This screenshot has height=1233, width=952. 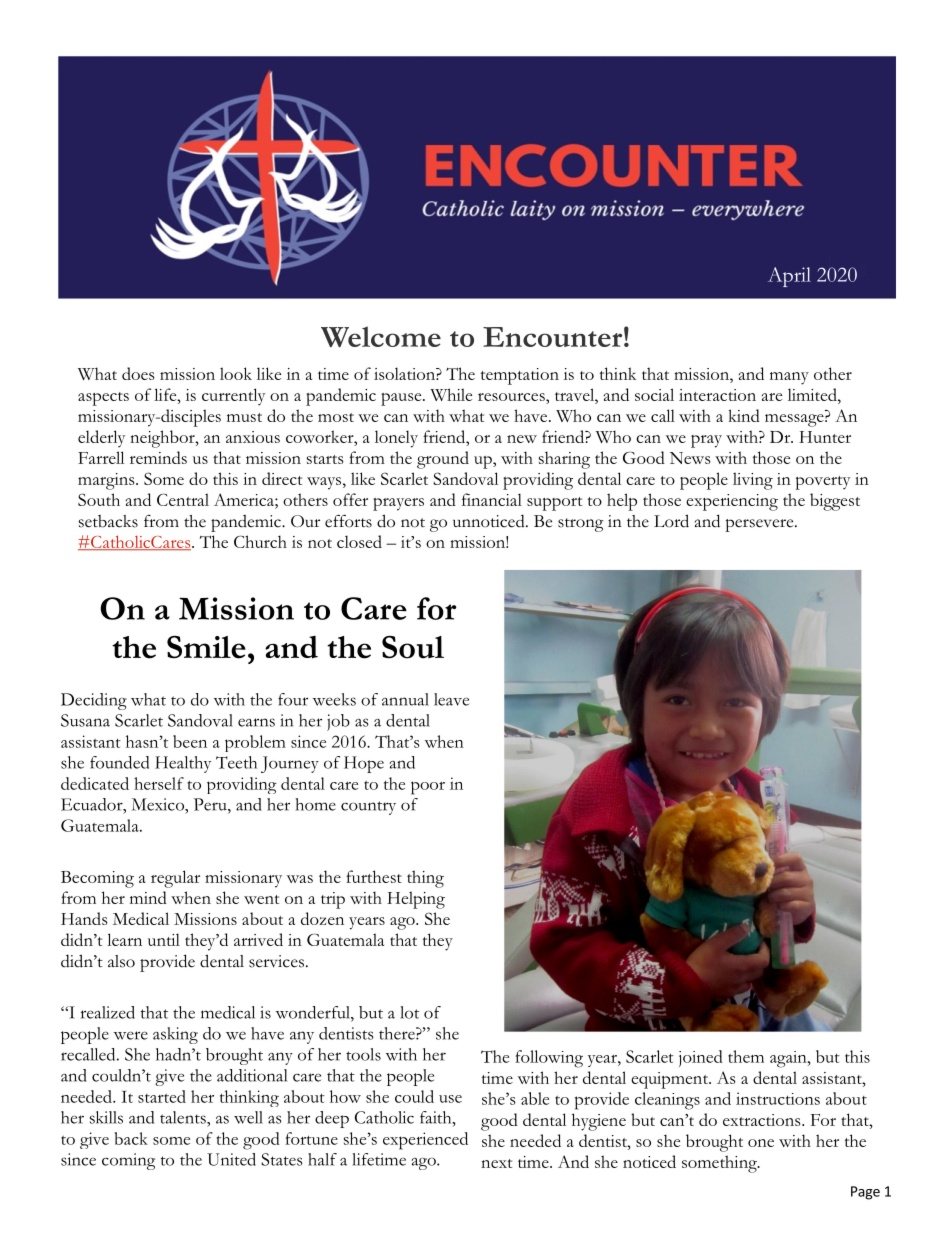 What do you see at coordinates (138, 373) in the screenshot?
I see `does` at bounding box center [138, 373].
